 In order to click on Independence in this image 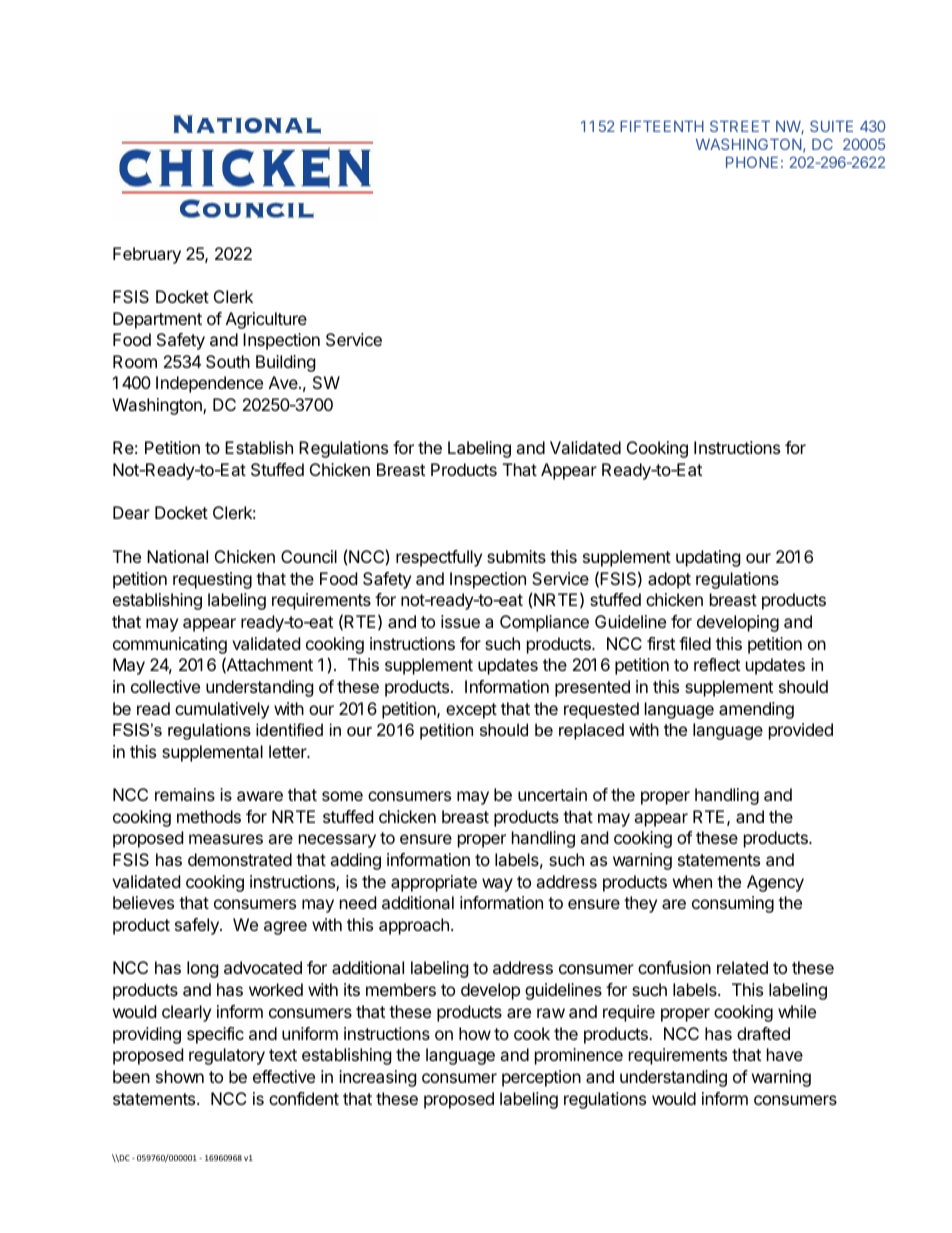, I will do `click(209, 384)`.
